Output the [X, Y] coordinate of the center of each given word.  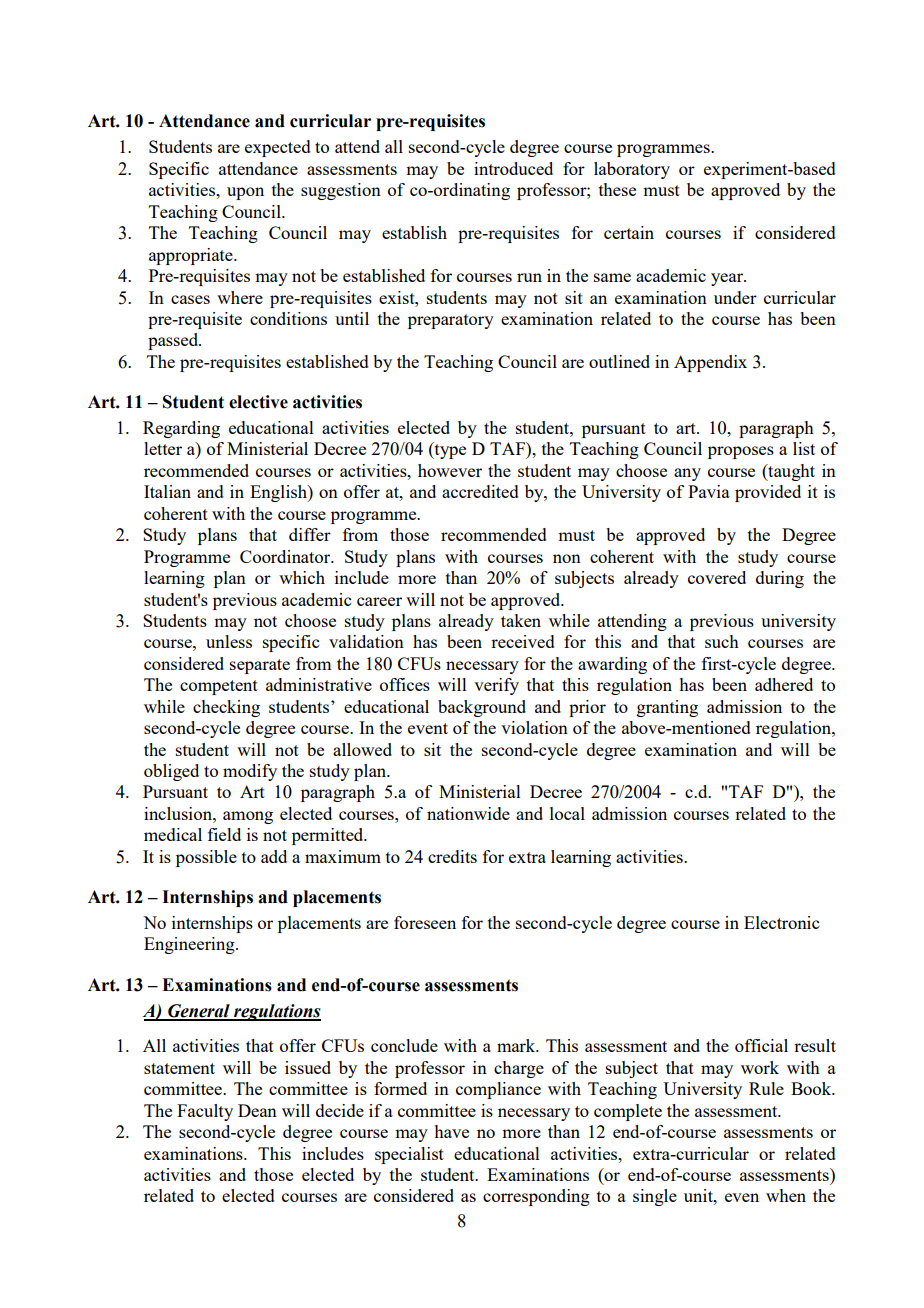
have [451, 1131]
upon [245, 193]
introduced [513, 168]
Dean [257, 1110]
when [786, 1195]
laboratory [632, 170]
